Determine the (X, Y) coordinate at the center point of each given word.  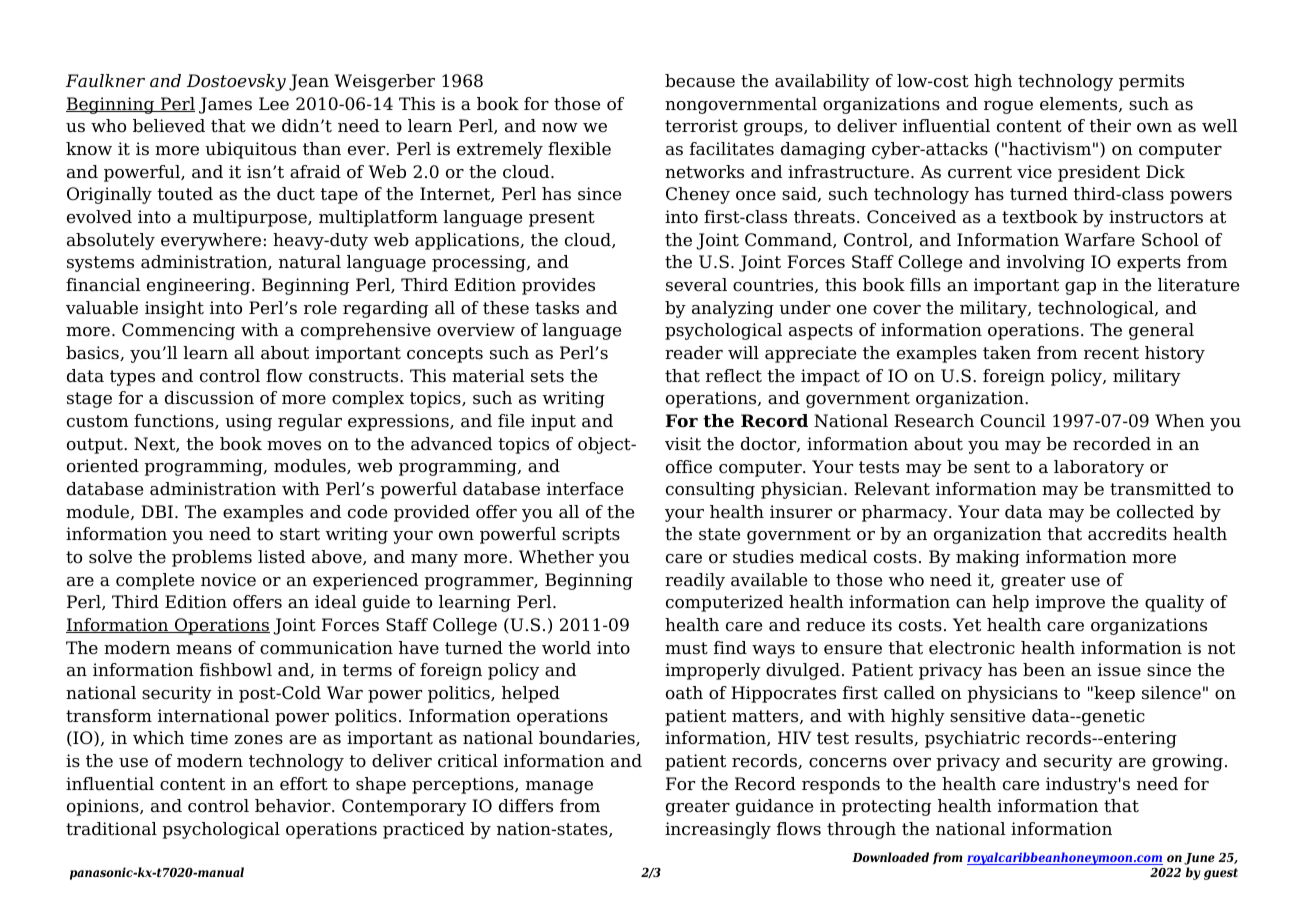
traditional (111, 829)
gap (1080, 288)
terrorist (701, 126)
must (686, 648)
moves (294, 446)
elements (1080, 104)
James (225, 105)
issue (1119, 670)
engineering (200, 286)
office (689, 467)
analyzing (733, 309)
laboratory (1099, 468)
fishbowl (236, 670)
